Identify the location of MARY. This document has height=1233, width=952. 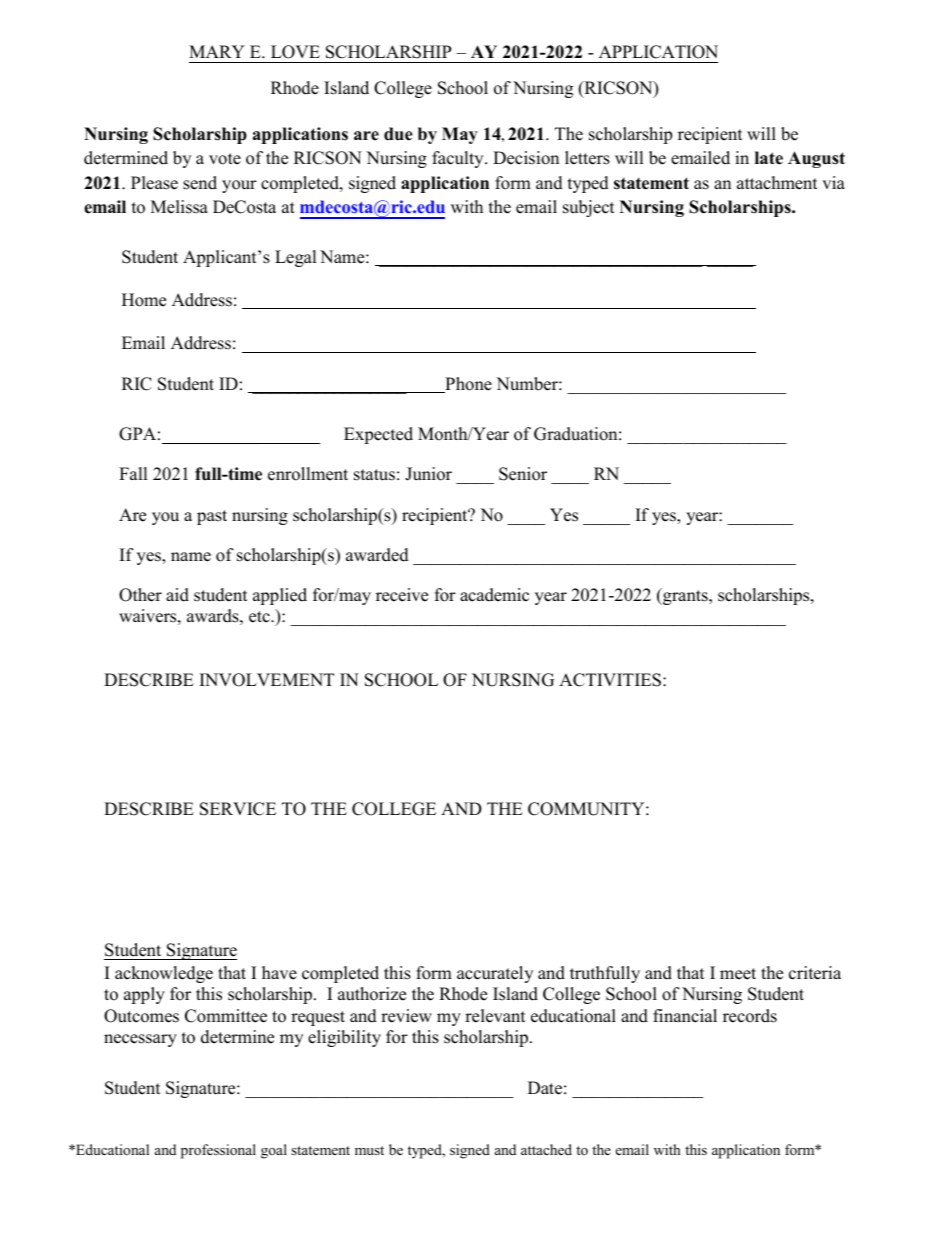
(217, 51).
